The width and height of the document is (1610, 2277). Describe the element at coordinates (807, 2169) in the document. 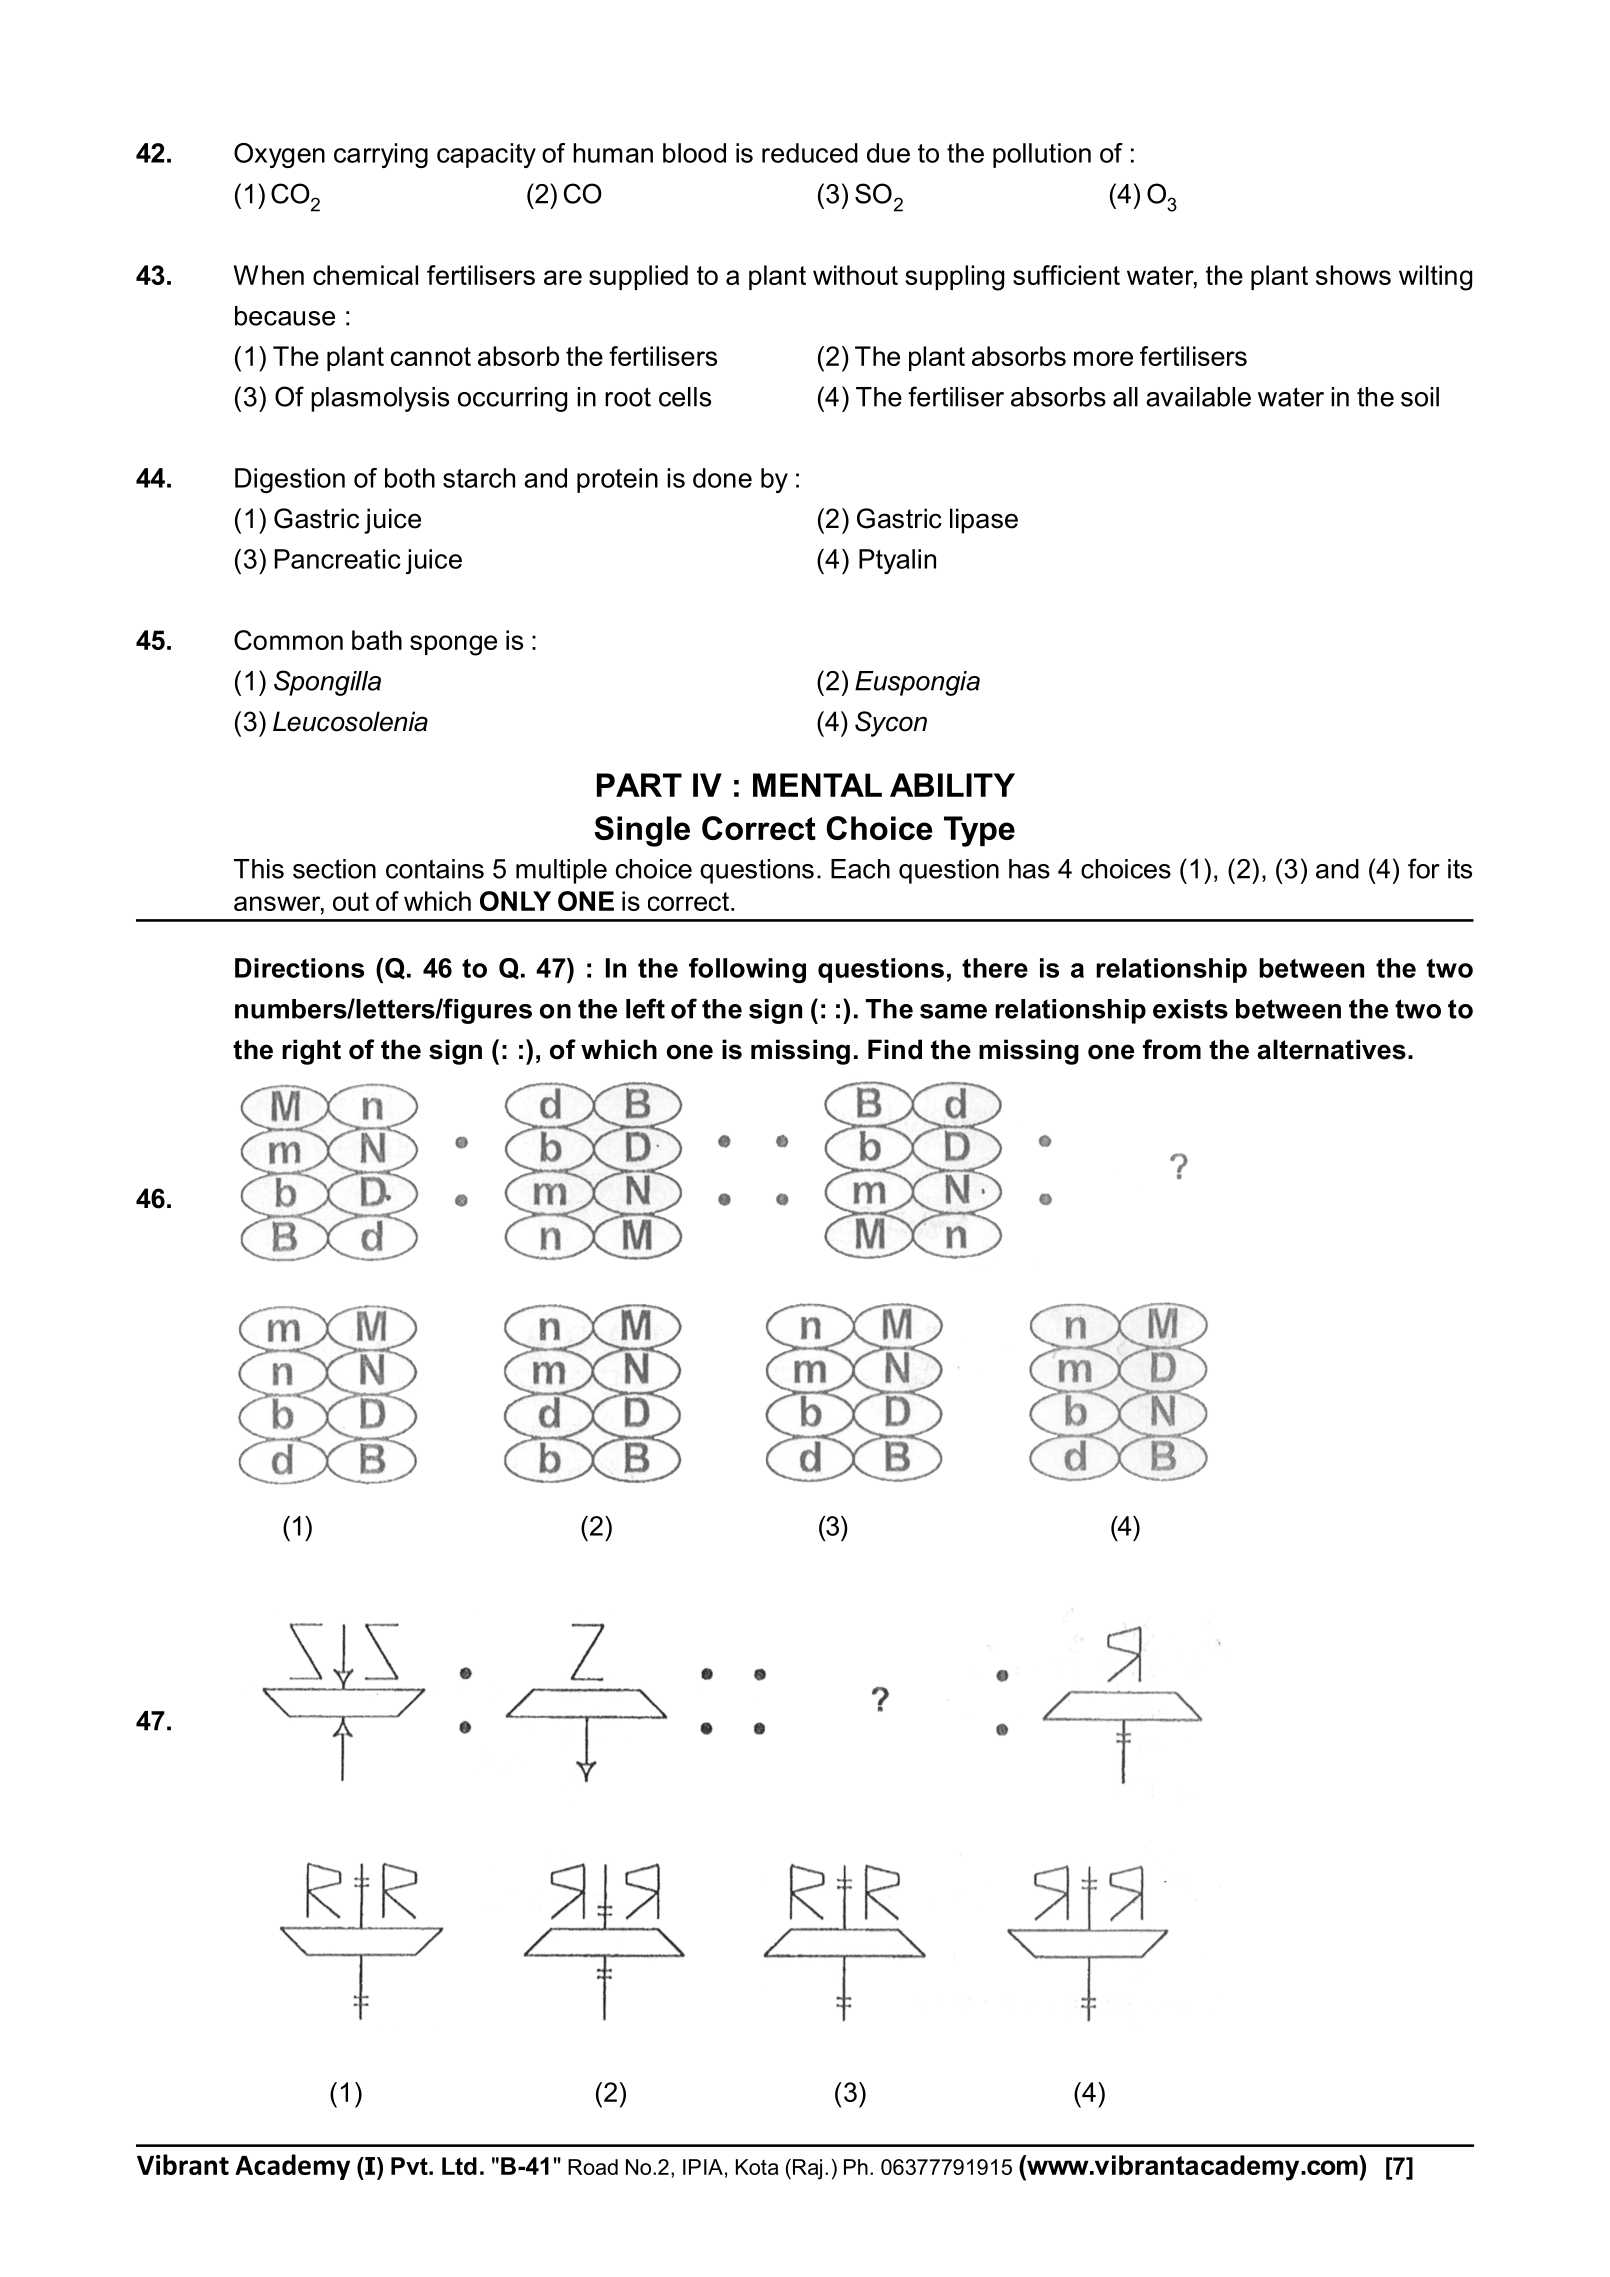

I see `Raj` at that location.
